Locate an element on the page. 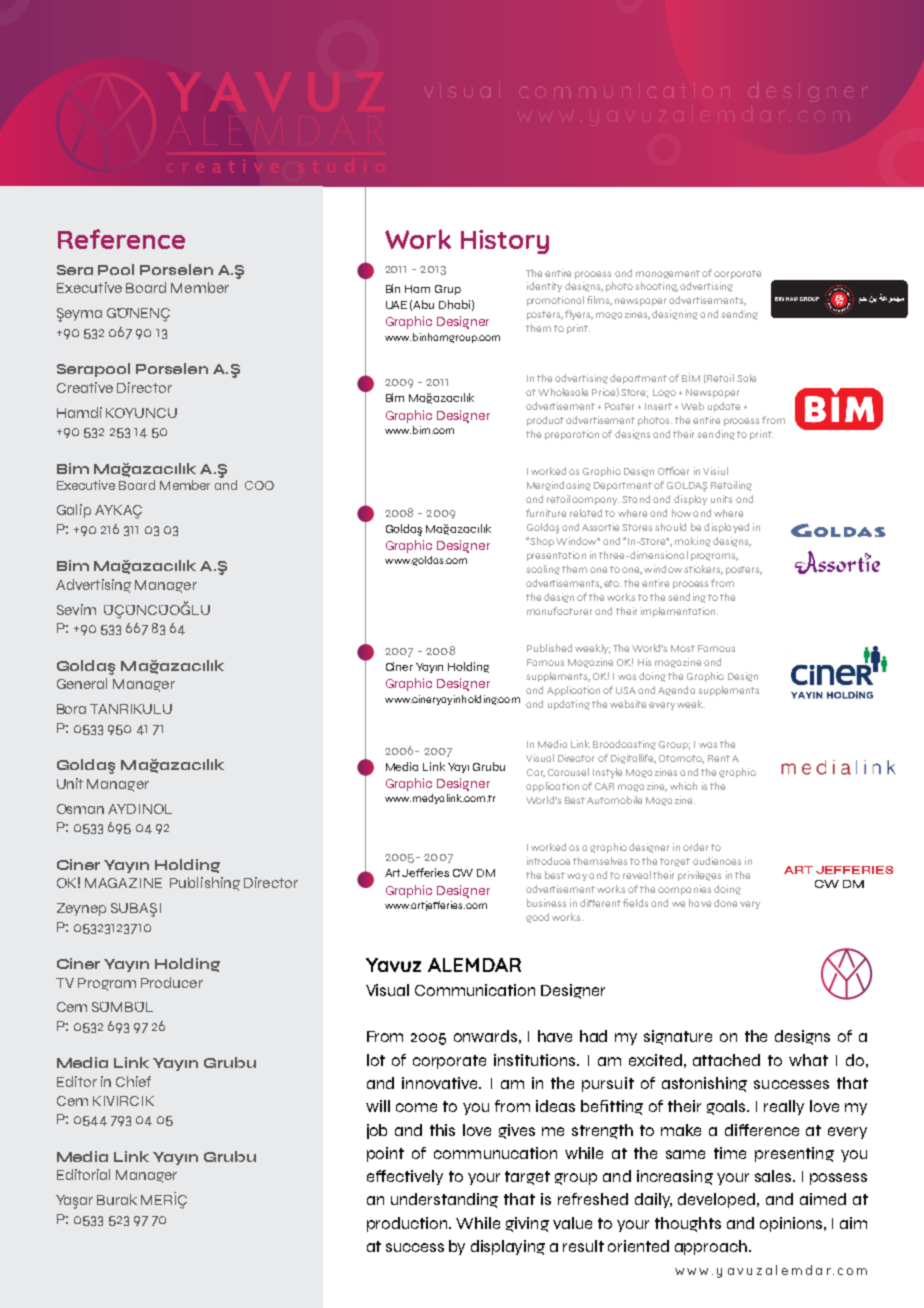 This page has height=1308, width=924. Burak is located at coordinates (117, 1199).
